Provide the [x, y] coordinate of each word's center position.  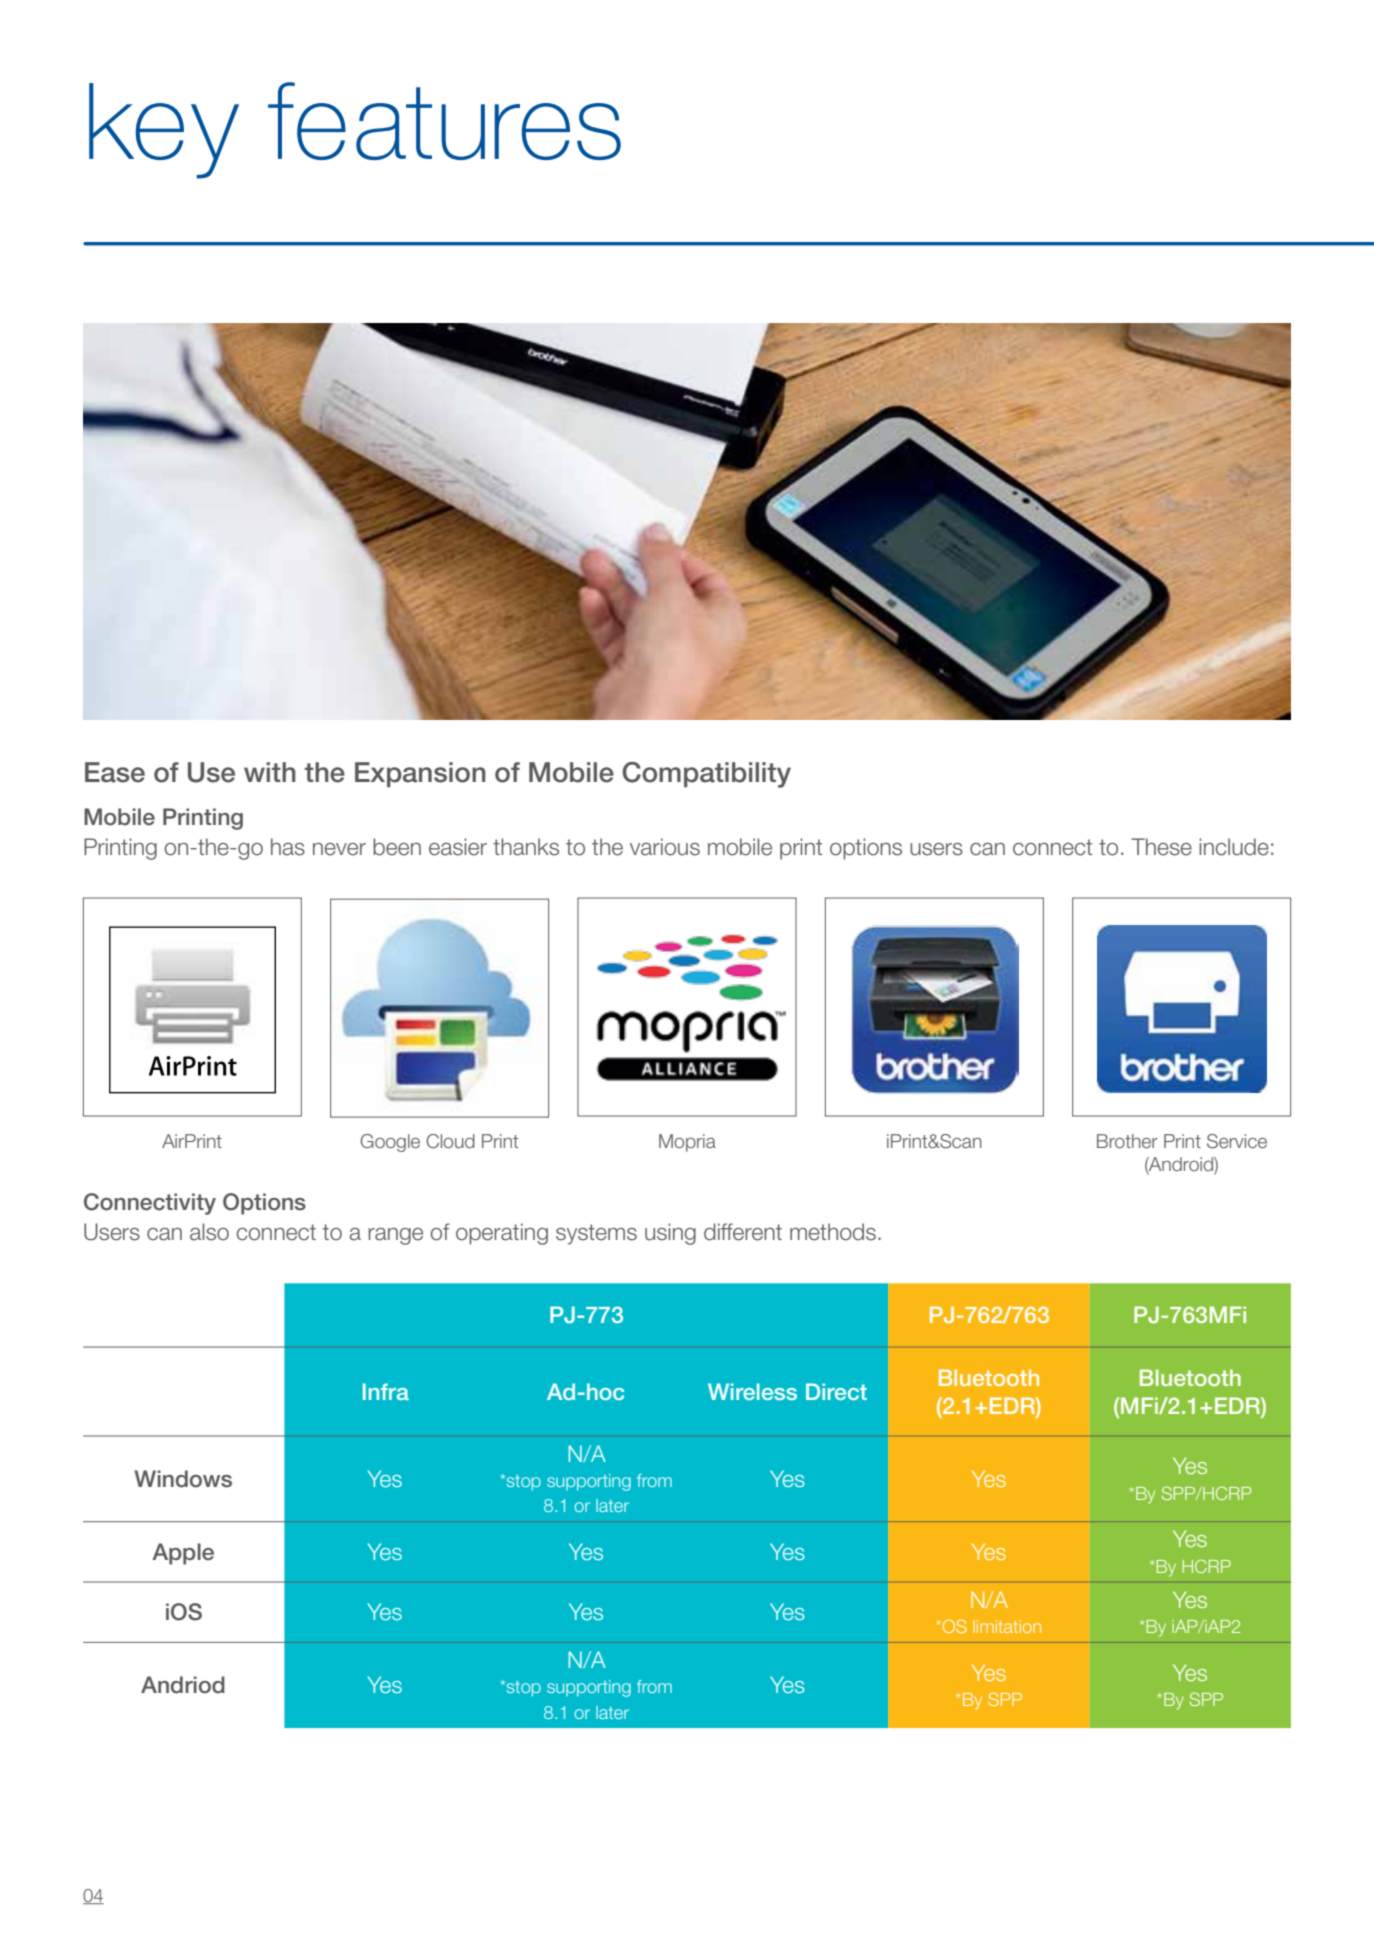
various [665, 847]
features [444, 121]
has [288, 847]
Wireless [752, 1391]
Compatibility [706, 775]
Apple [183, 1554]
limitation [1007, 1626]
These [1161, 847]
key [164, 131]
